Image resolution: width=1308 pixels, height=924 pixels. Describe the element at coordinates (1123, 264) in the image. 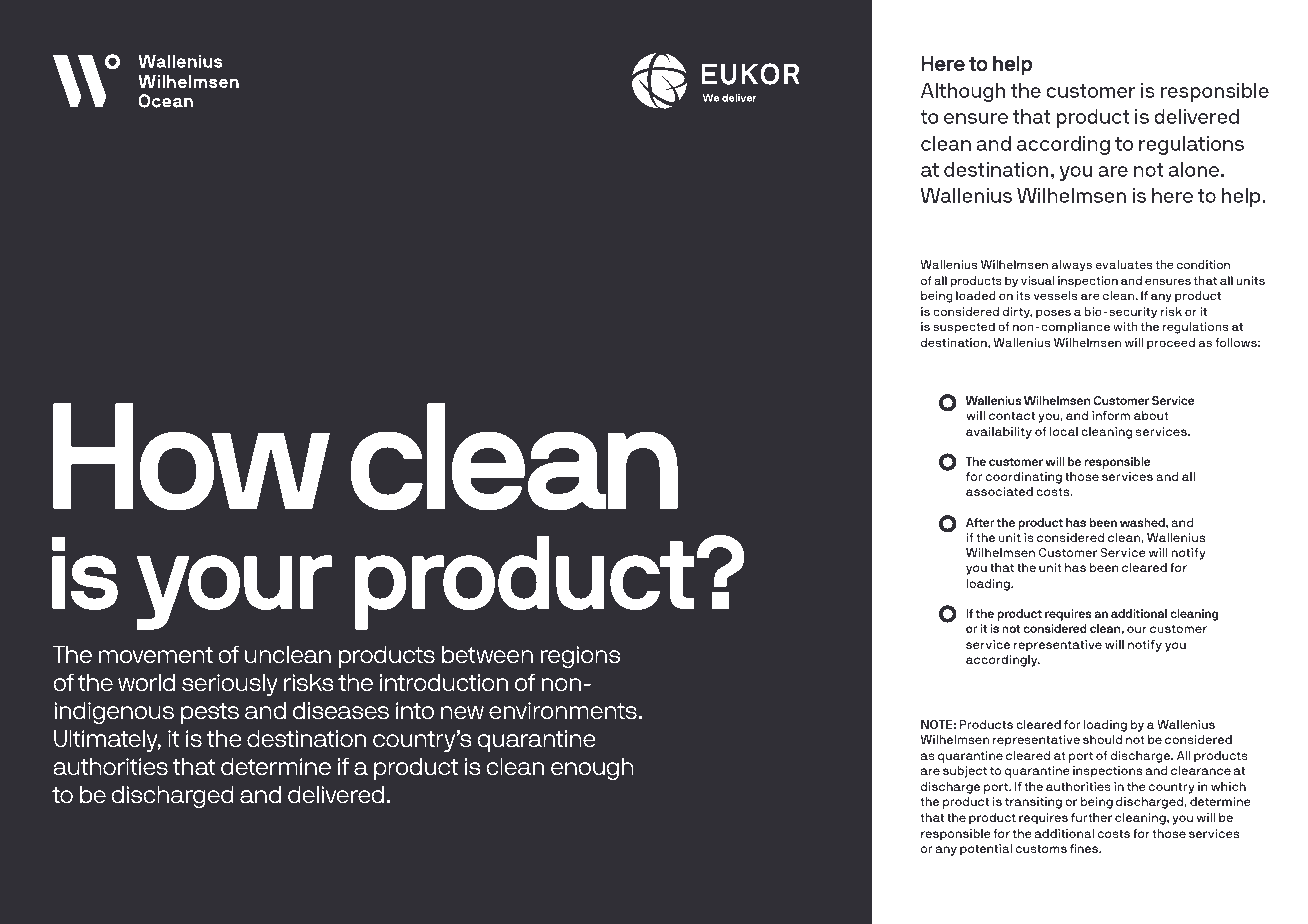

I see `evaluates` at that location.
